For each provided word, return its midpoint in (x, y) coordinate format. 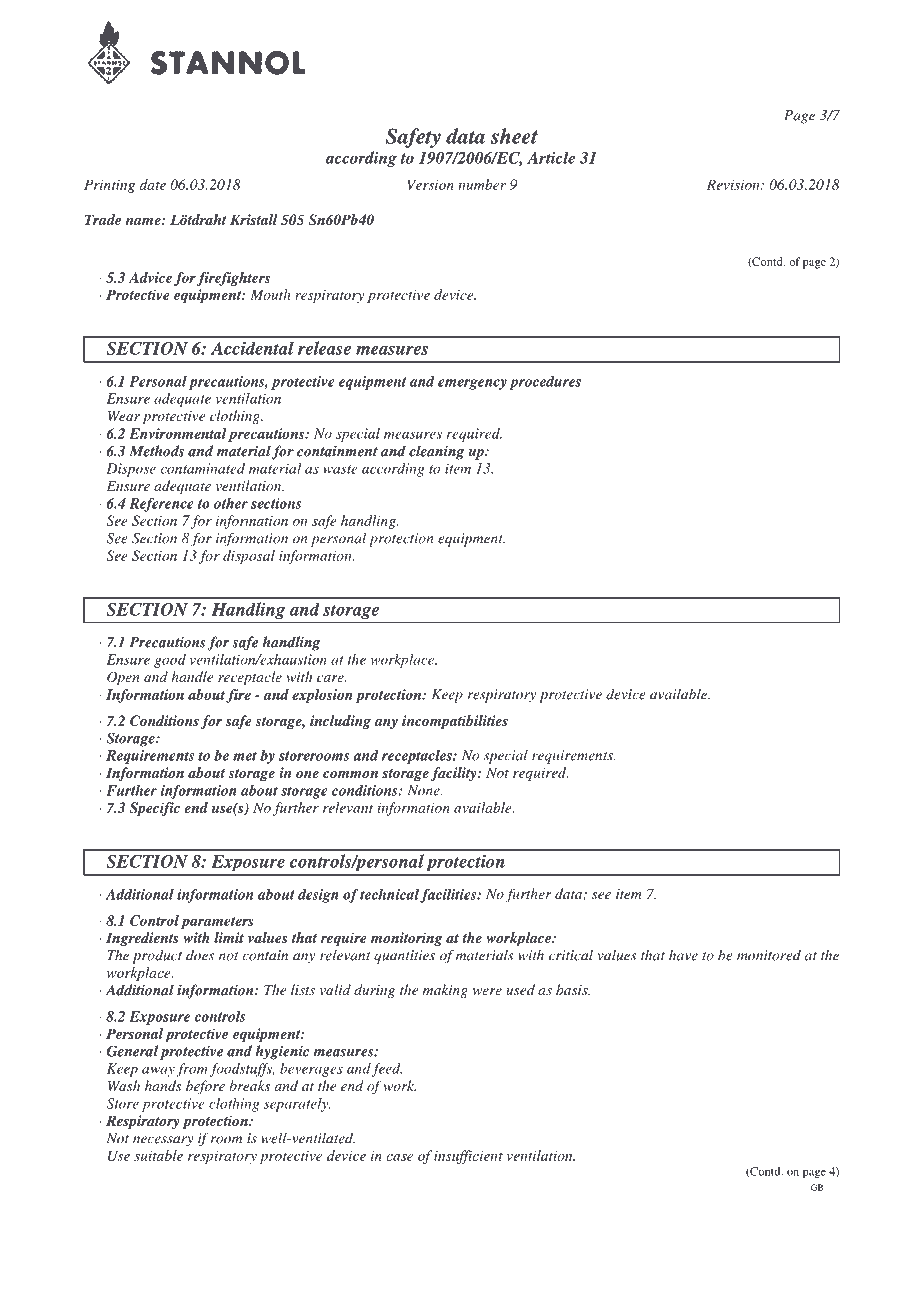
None (424, 790)
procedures (545, 383)
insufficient (468, 1157)
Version (430, 184)
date (153, 184)
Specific (155, 809)
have (683, 955)
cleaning (436, 452)
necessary (163, 1141)
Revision (734, 184)
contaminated (202, 468)
